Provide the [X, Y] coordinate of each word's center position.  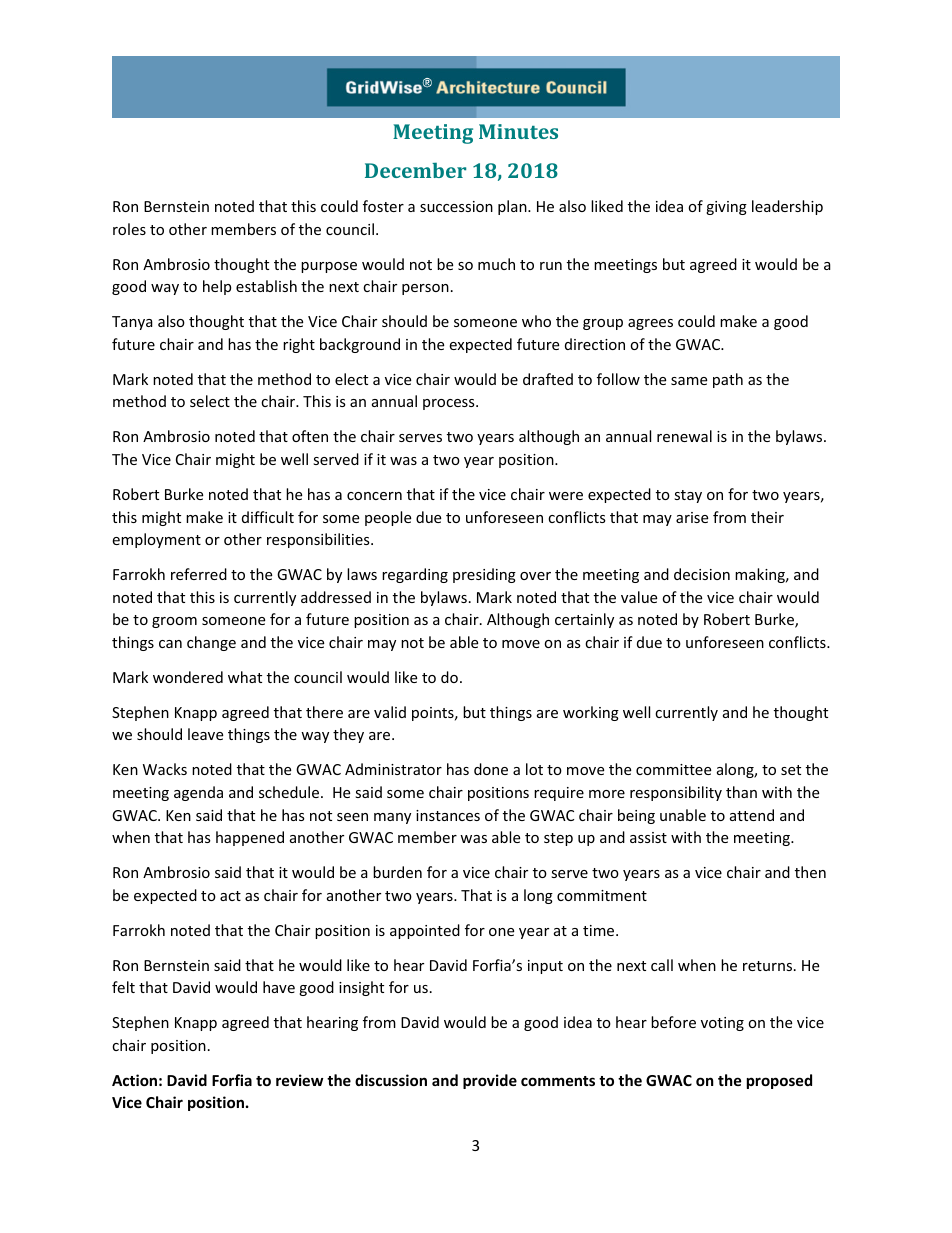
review [299, 1080]
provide [490, 1081]
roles [129, 229]
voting [722, 1024]
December [415, 170]
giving [726, 208]
